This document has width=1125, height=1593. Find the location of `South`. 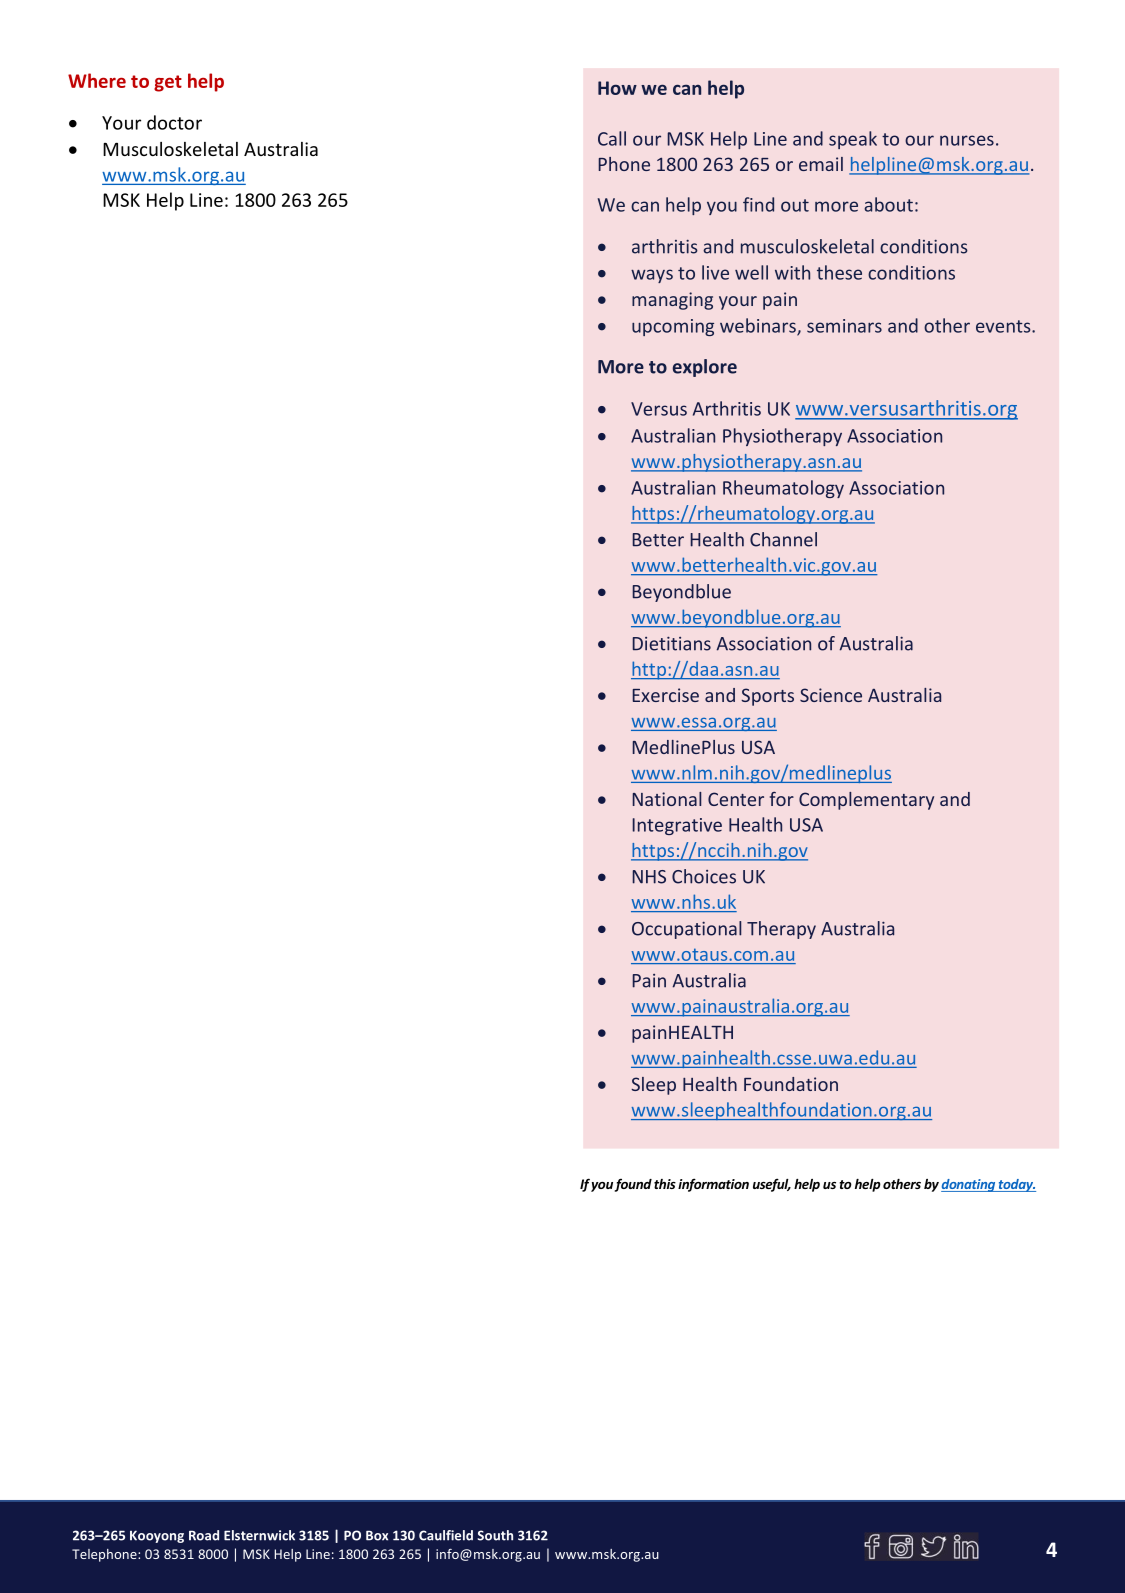

South is located at coordinates (495, 1535).
